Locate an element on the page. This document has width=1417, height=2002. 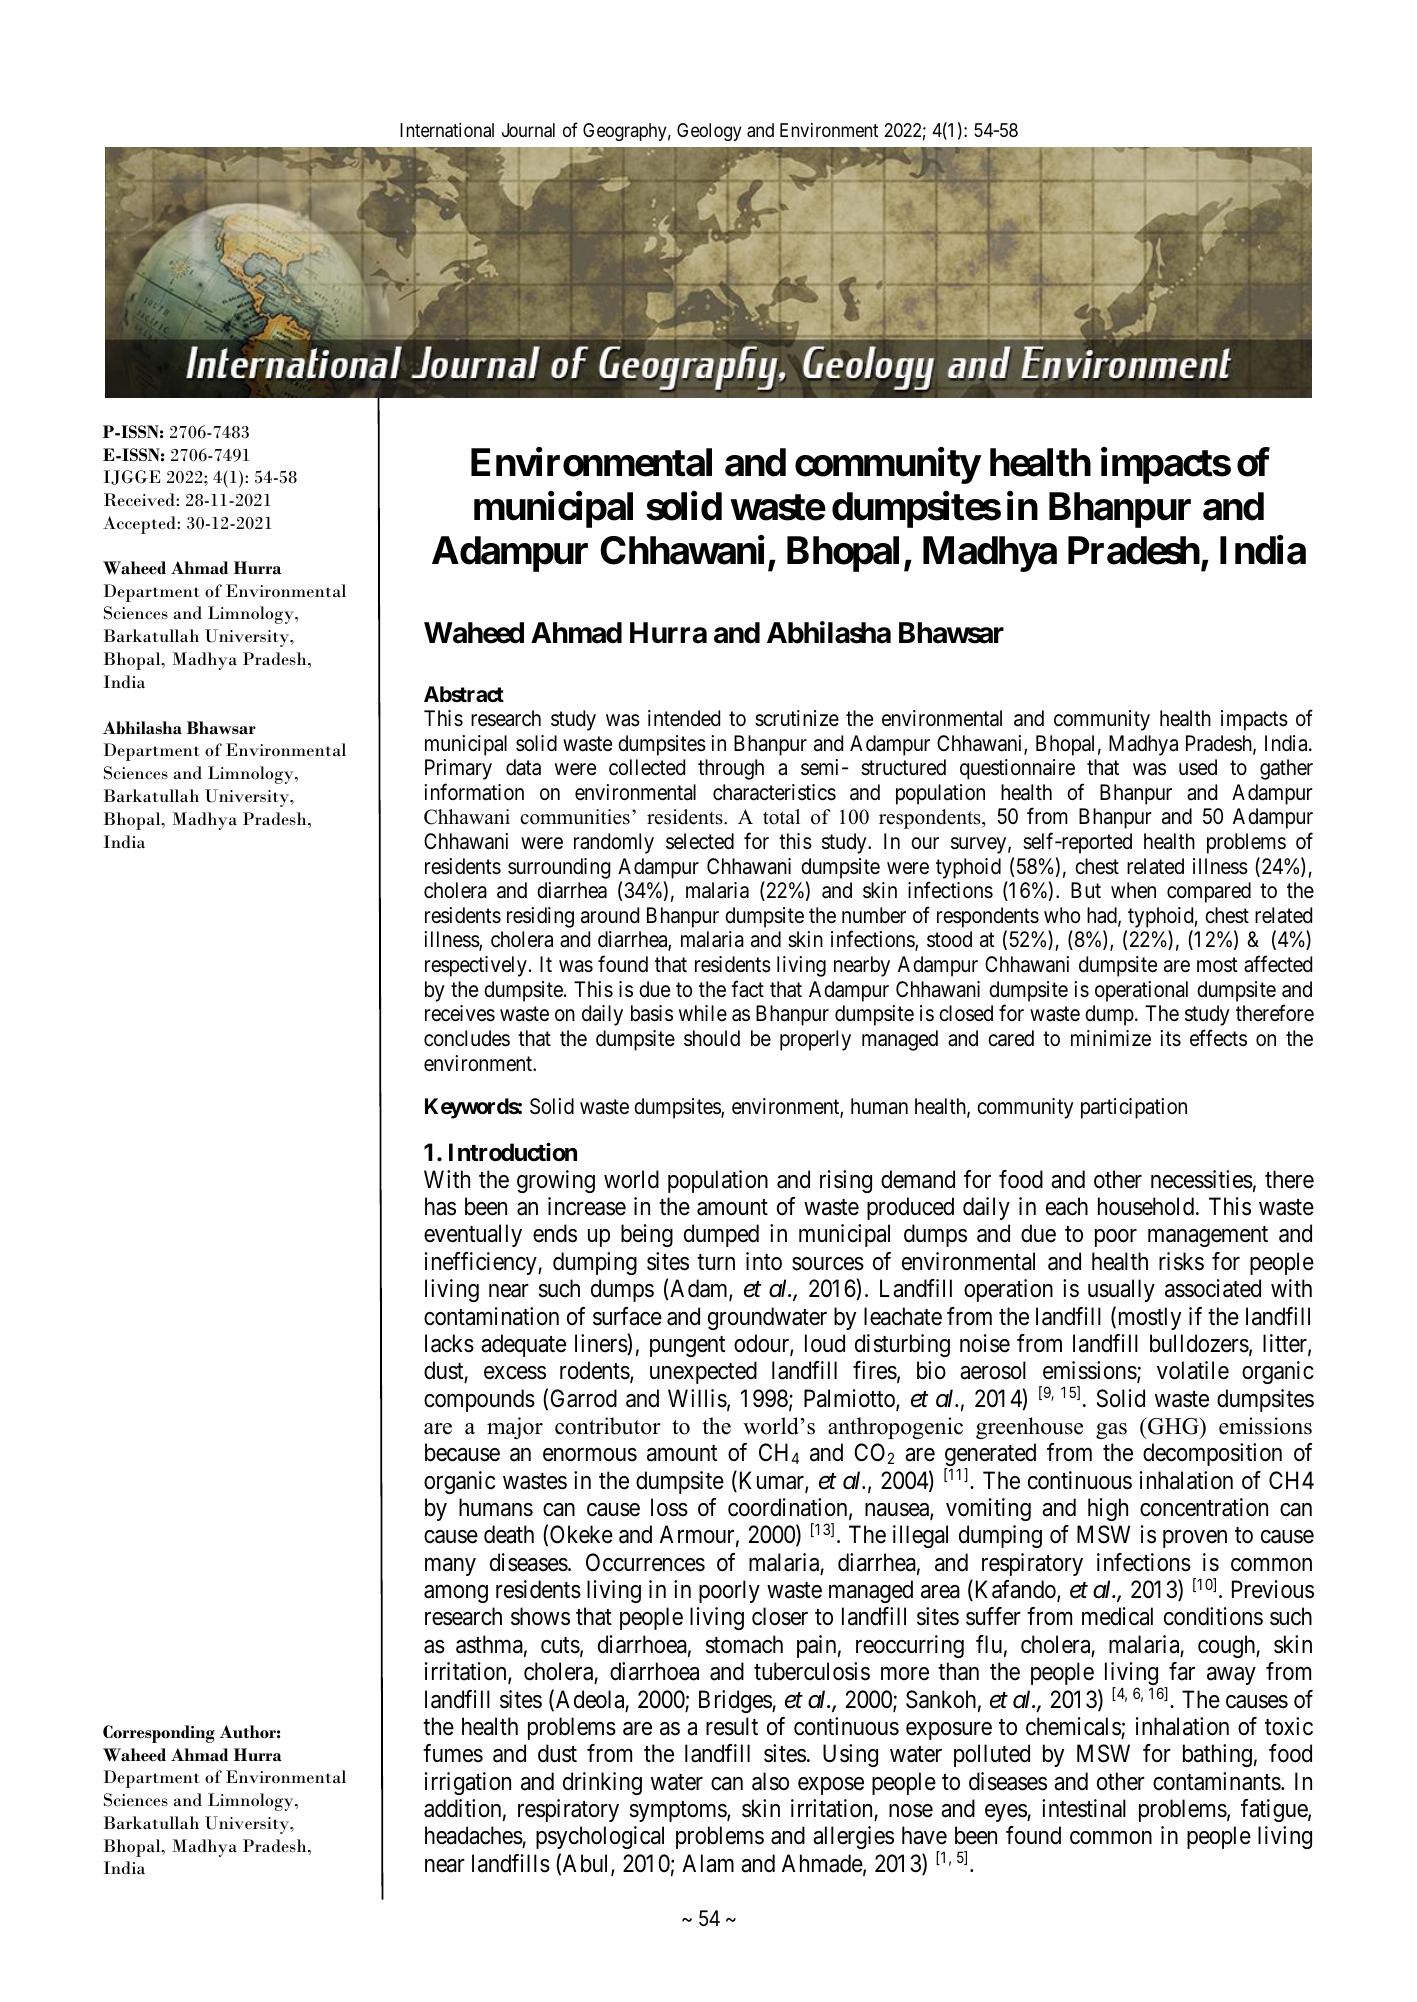
while is located at coordinates (703, 1013).
